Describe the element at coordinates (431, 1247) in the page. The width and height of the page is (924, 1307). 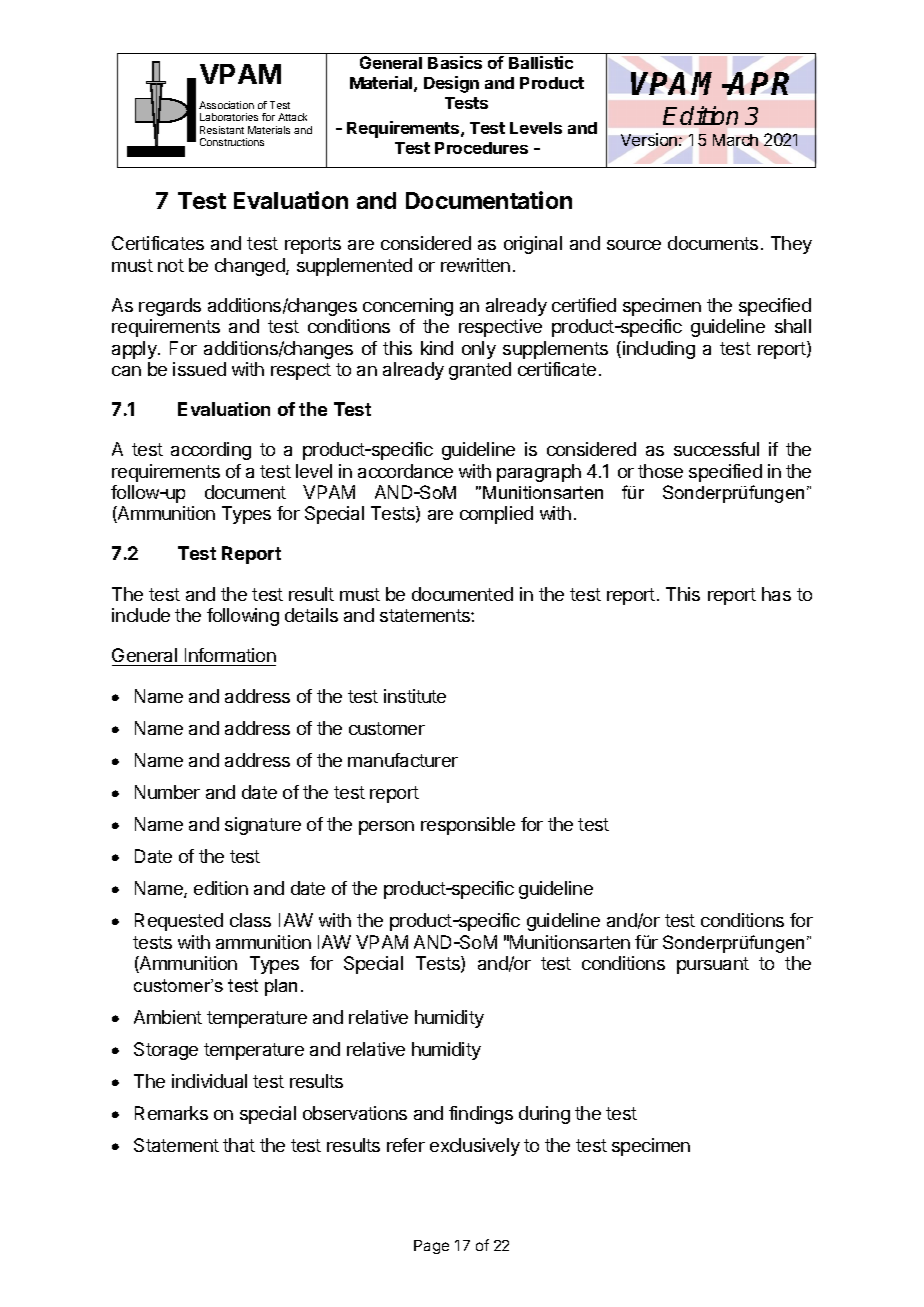
I see `Page` at that location.
